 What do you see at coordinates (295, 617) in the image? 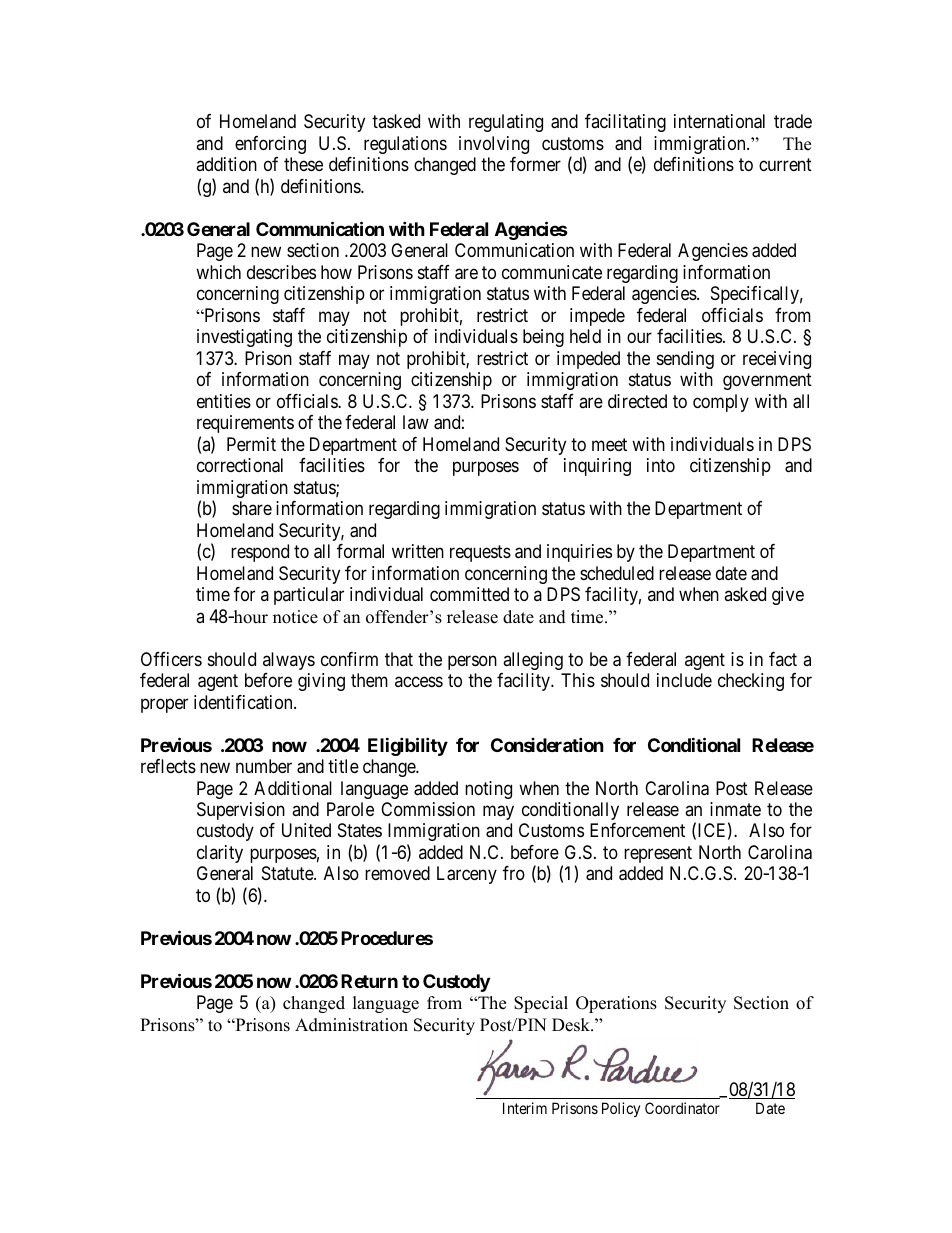
I see `notice` at bounding box center [295, 617].
